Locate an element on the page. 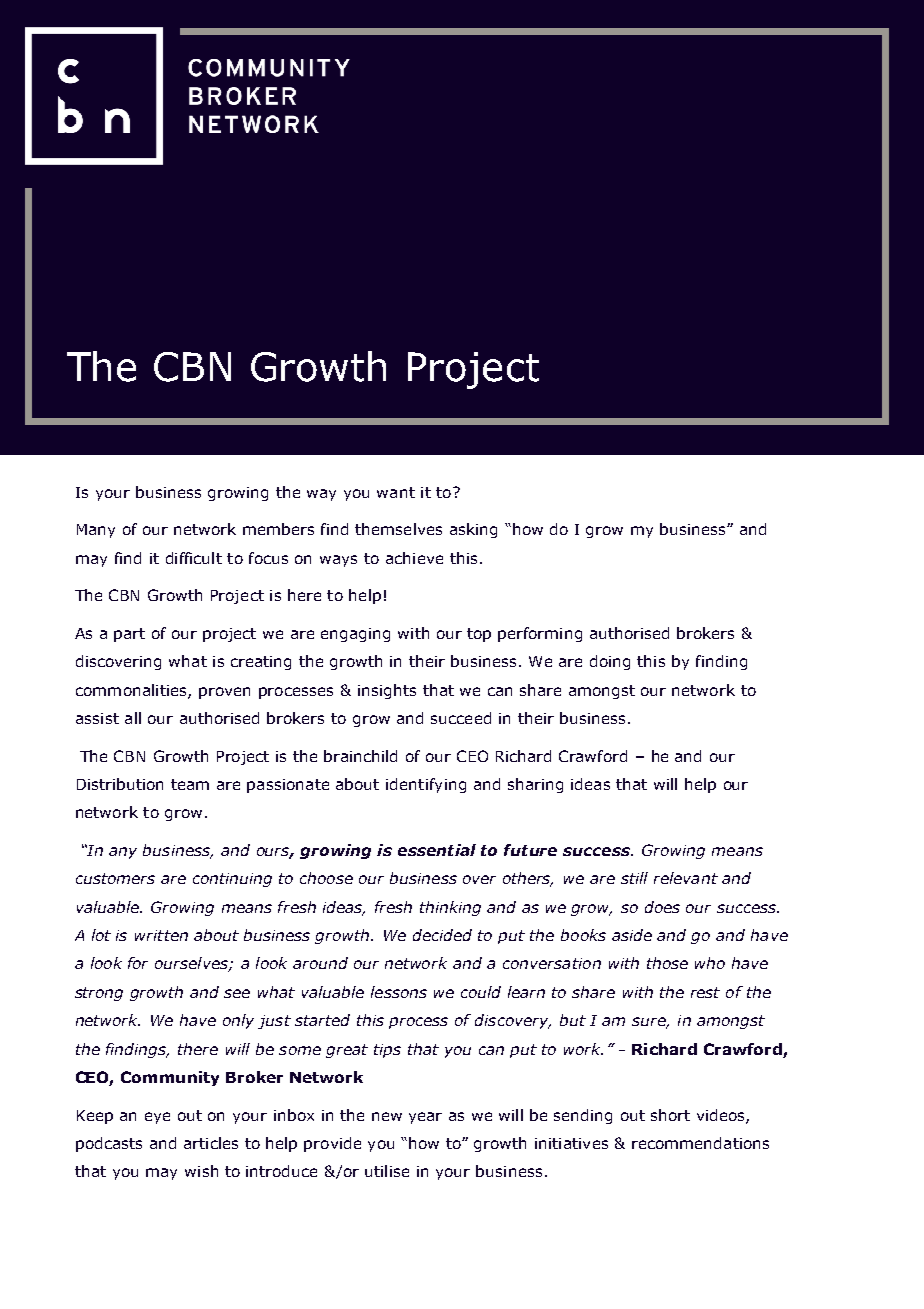  Many is located at coordinates (96, 531).
